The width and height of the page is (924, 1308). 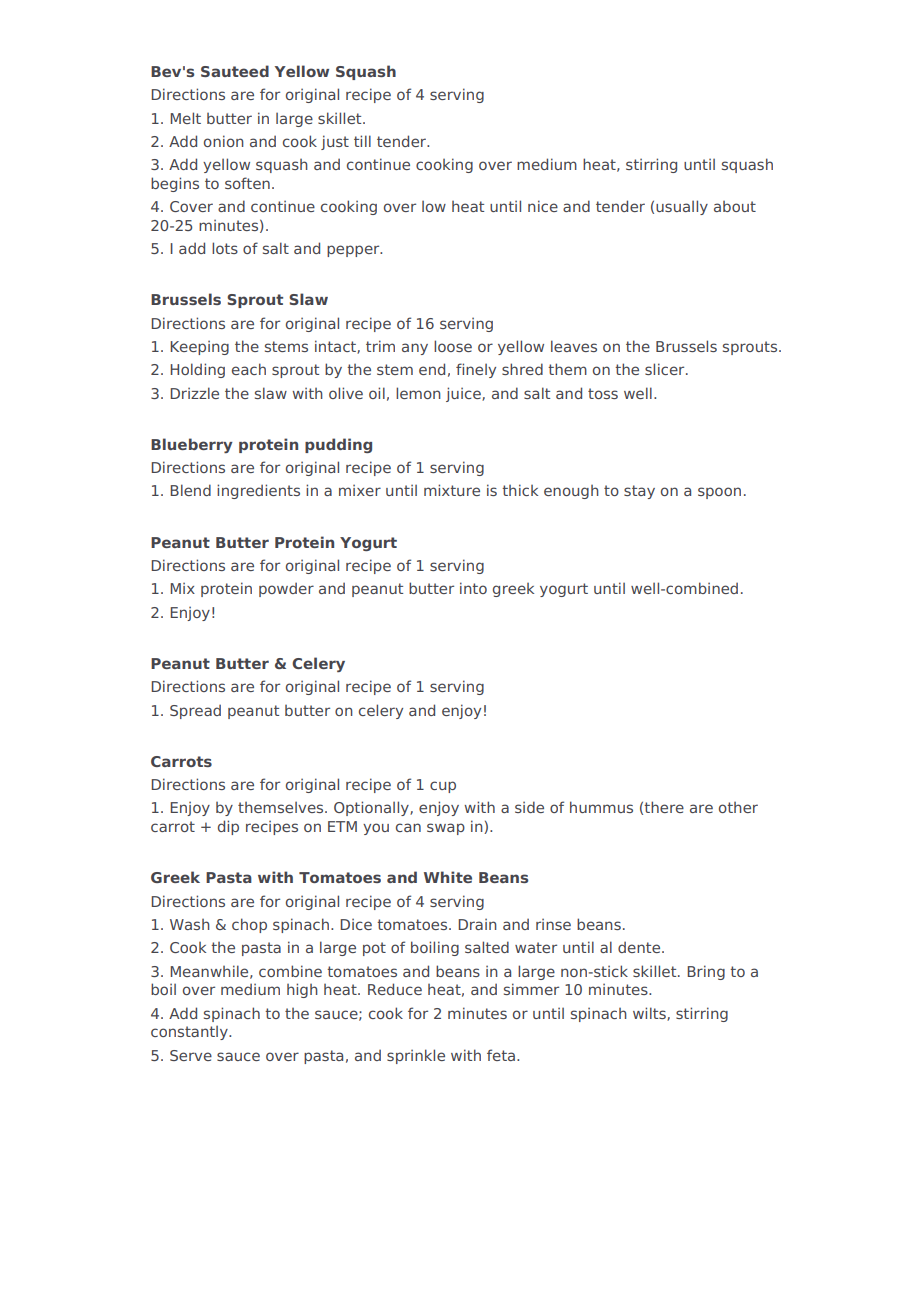 I want to click on stay, so click(x=639, y=492).
